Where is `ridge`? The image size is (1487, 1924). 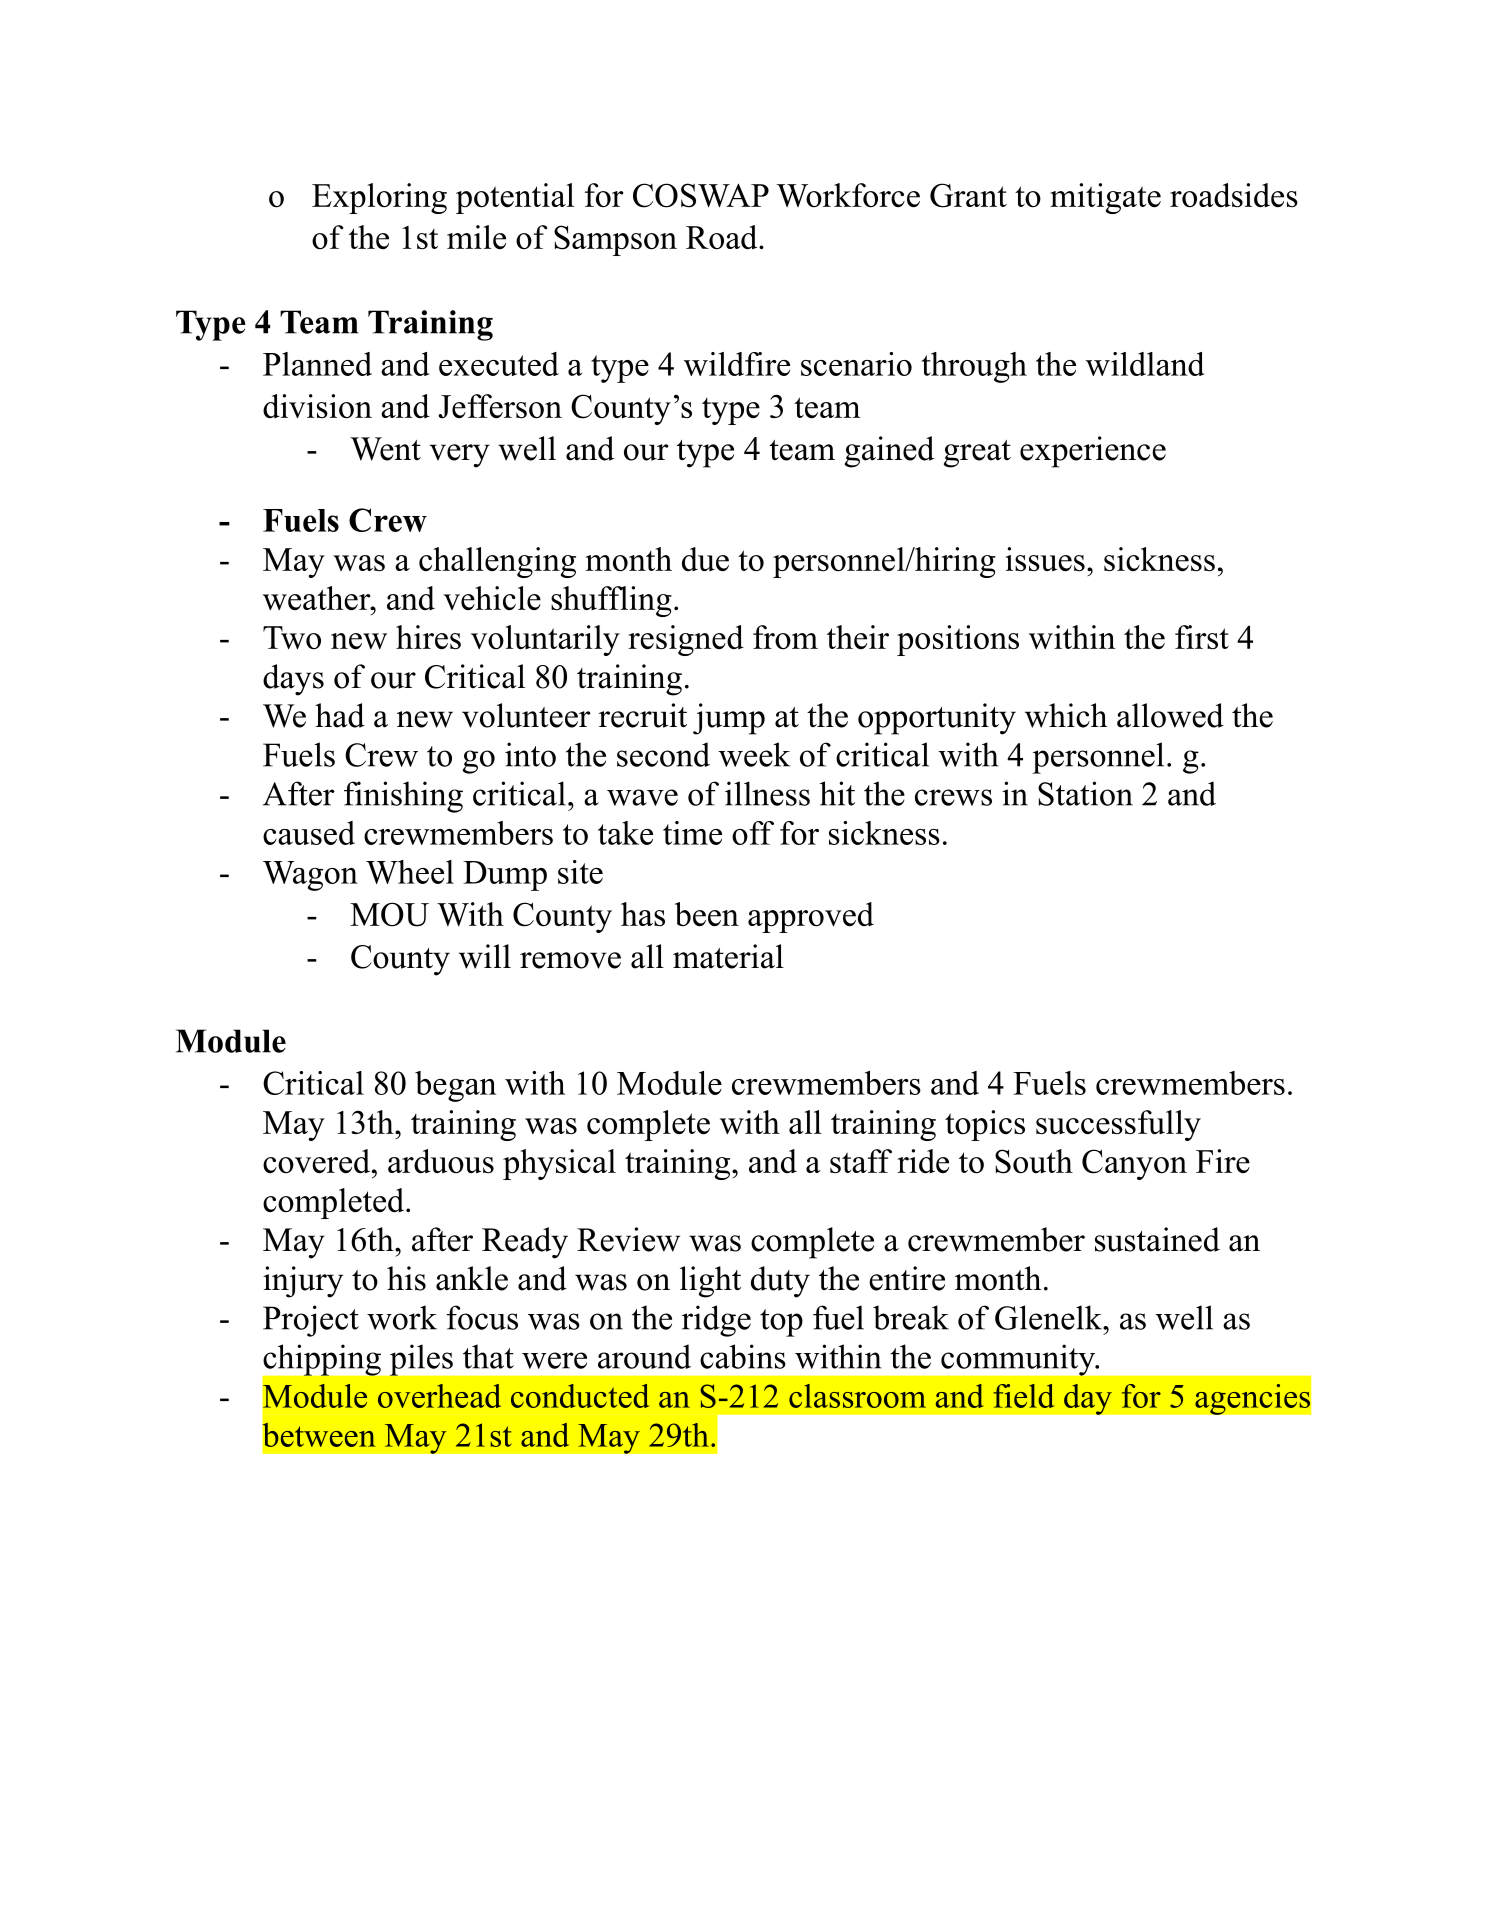 ridge is located at coordinates (716, 1321).
